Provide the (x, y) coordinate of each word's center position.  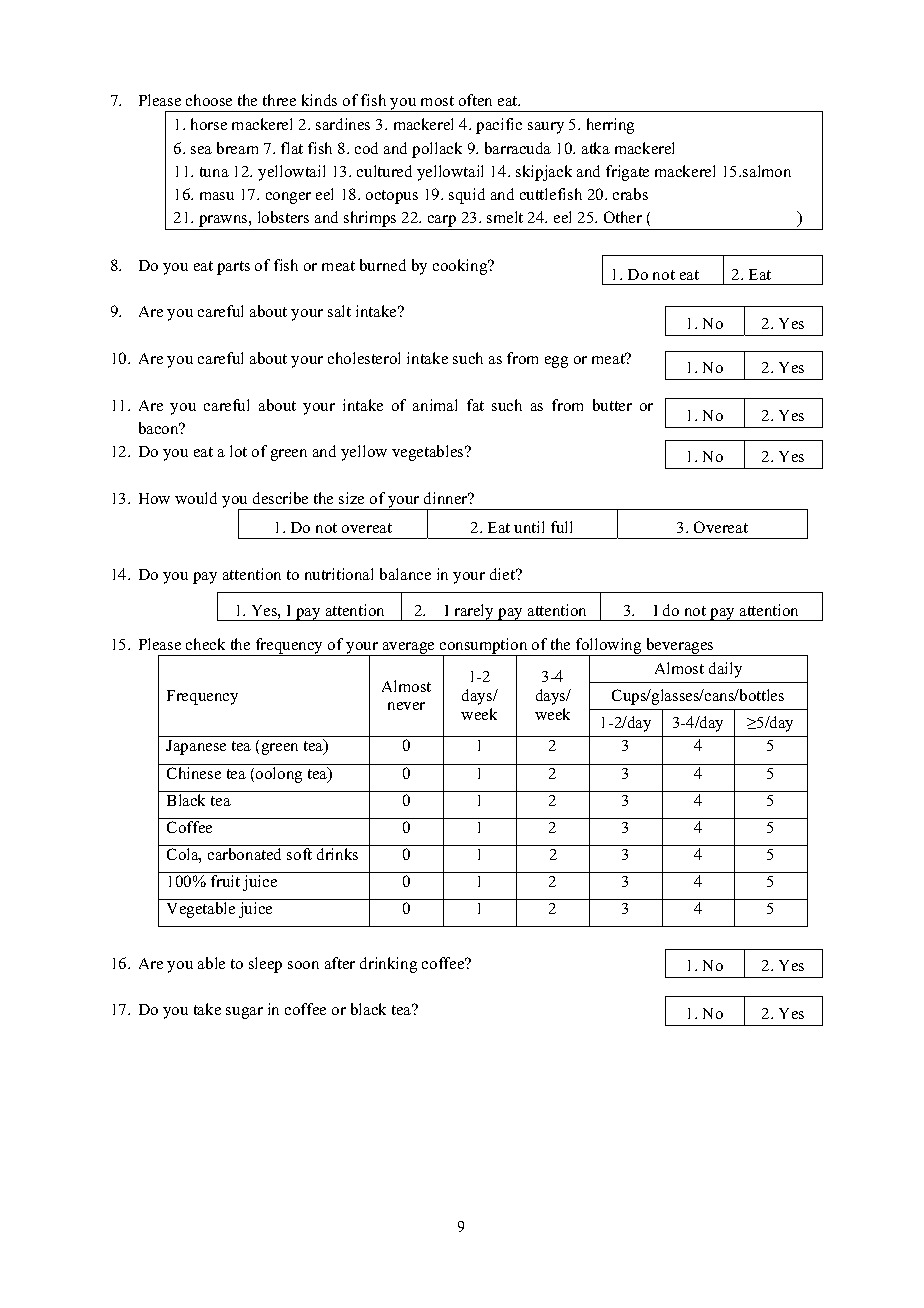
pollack (437, 150)
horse (209, 124)
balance (405, 574)
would (196, 498)
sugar (244, 1013)
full (561, 527)
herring (610, 126)
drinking (388, 965)
